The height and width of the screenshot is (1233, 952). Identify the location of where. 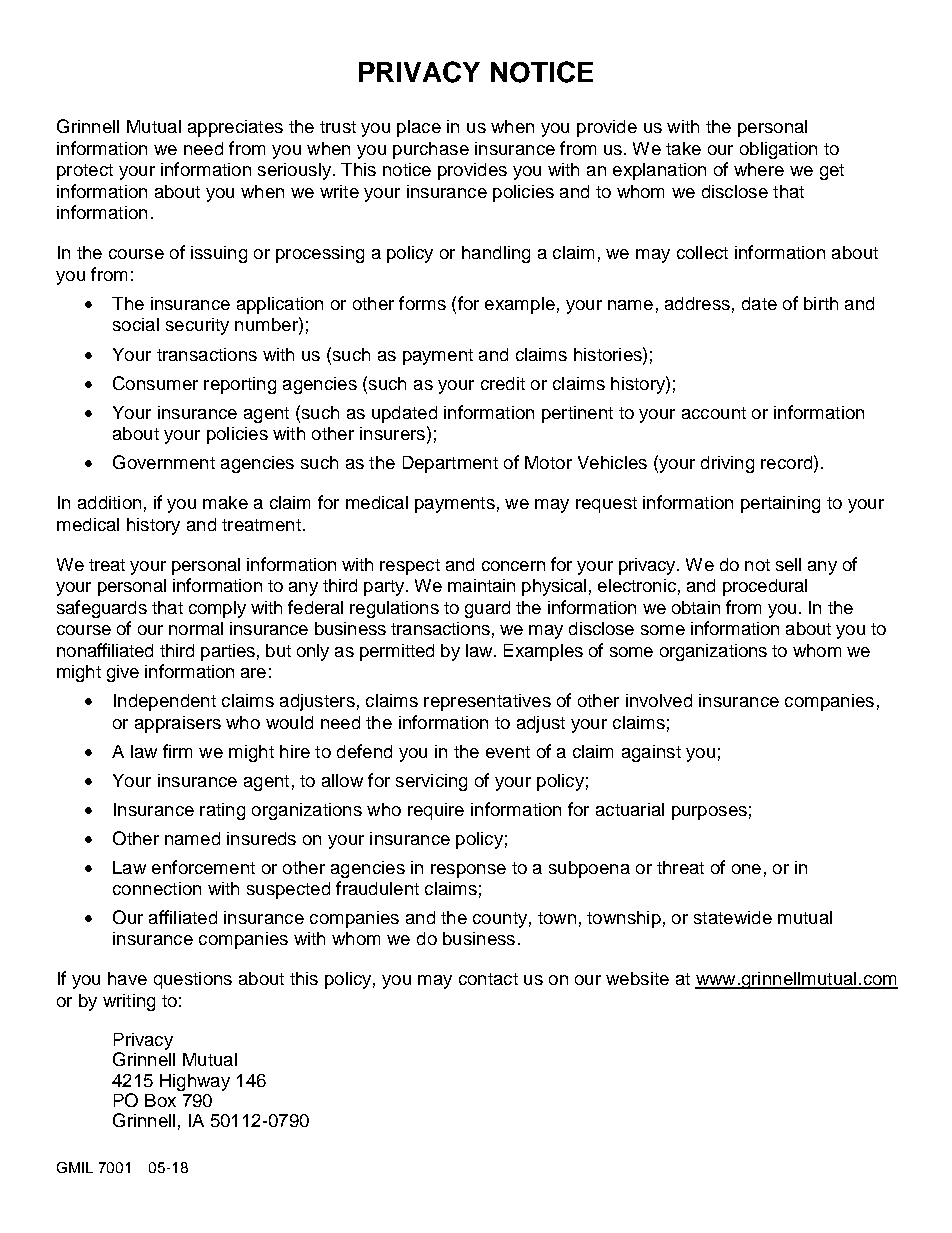
(759, 169).
